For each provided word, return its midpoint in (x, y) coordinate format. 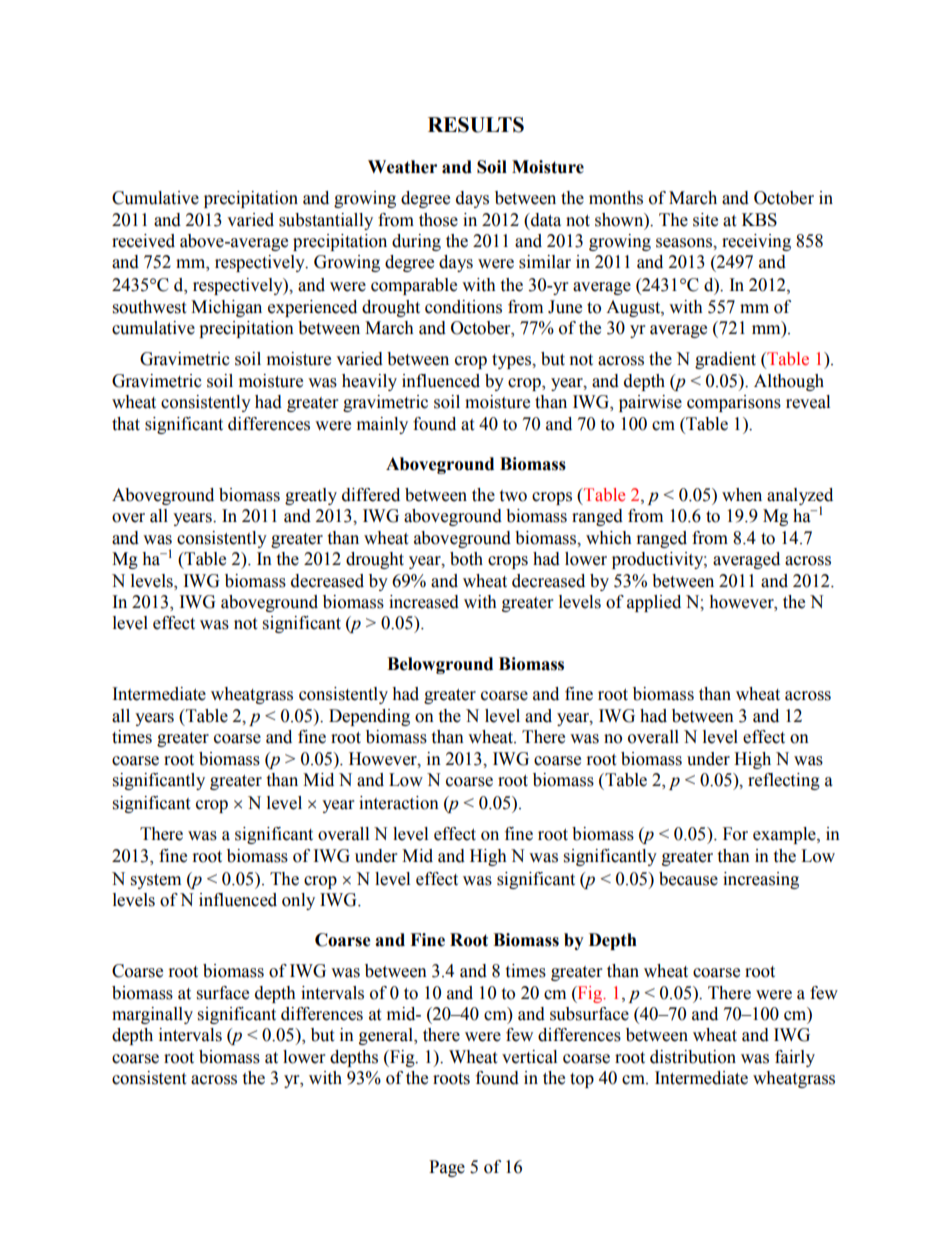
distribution (693, 1057)
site (705, 220)
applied (654, 603)
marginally (152, 1015)
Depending (369, 717)
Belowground (440, 665)
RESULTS (476, 125)
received (143, 241)
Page (447, 1168)
